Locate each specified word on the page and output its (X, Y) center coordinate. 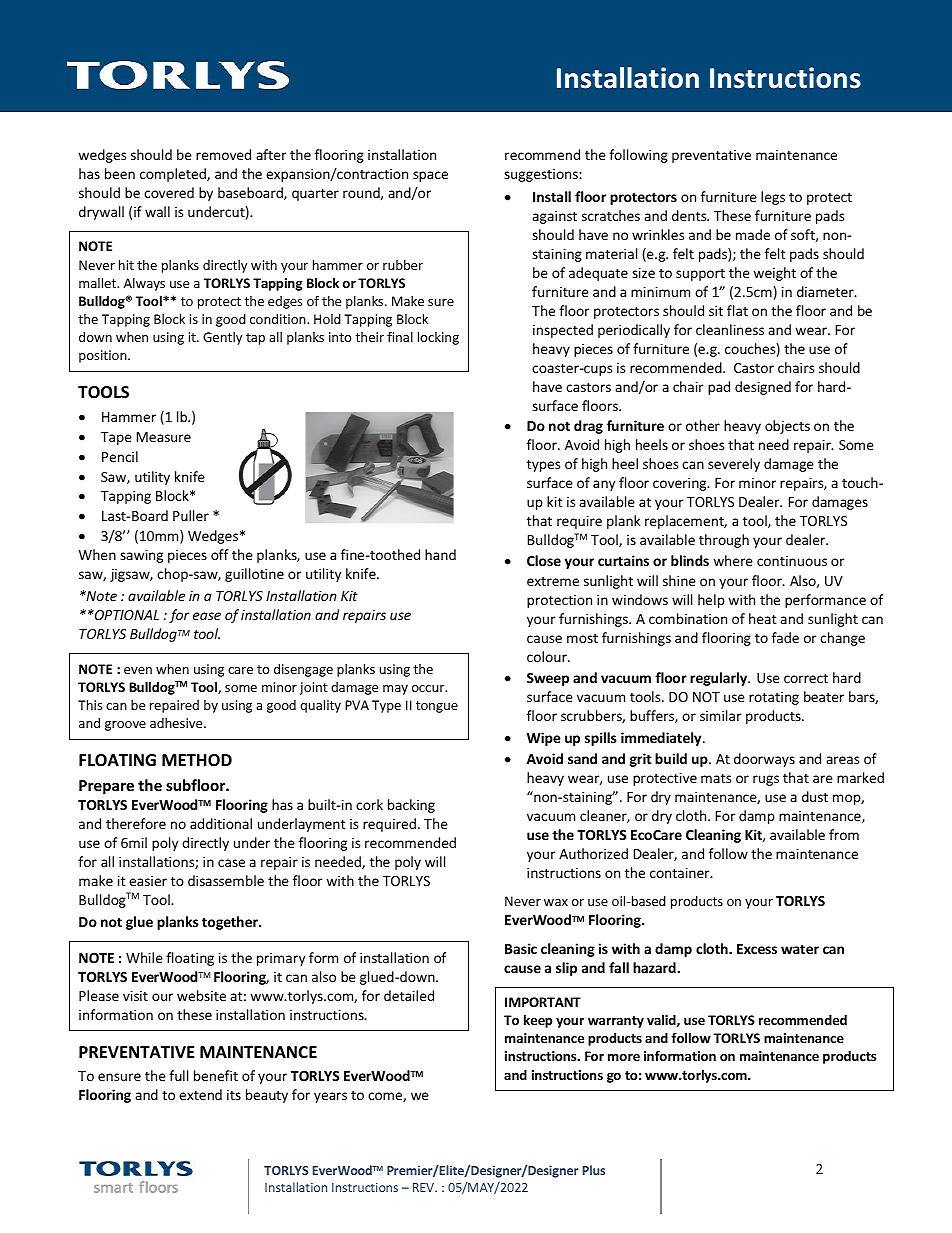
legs (773, 198)
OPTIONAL (126, 615)
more (624, 1057)
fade (785, 637)
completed (174, 175)
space (430, 176)
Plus (593, 1170)
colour (548, 656)
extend (200, 1094)
